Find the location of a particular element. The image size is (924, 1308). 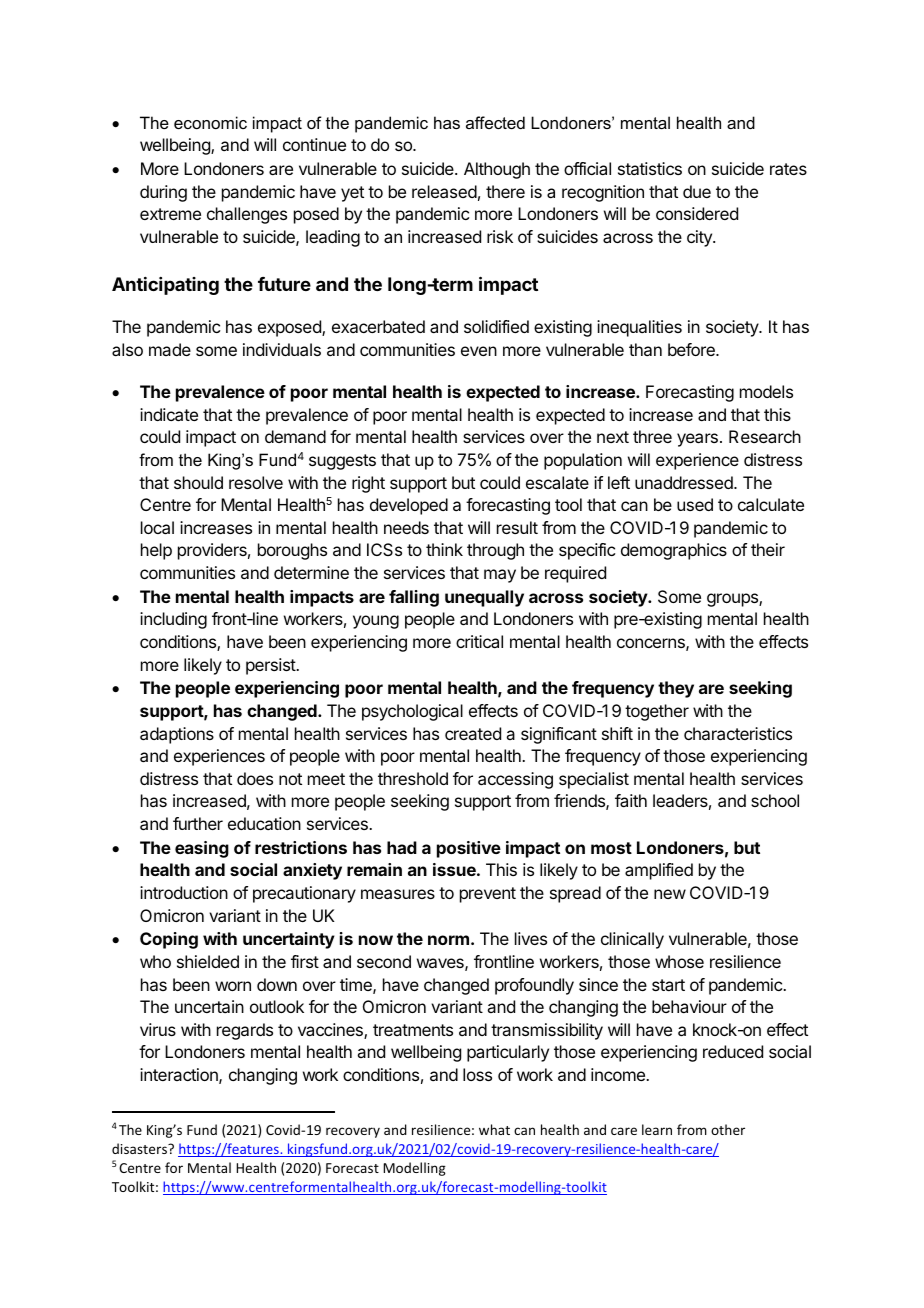

what is located at coordinates (494, 1129).
